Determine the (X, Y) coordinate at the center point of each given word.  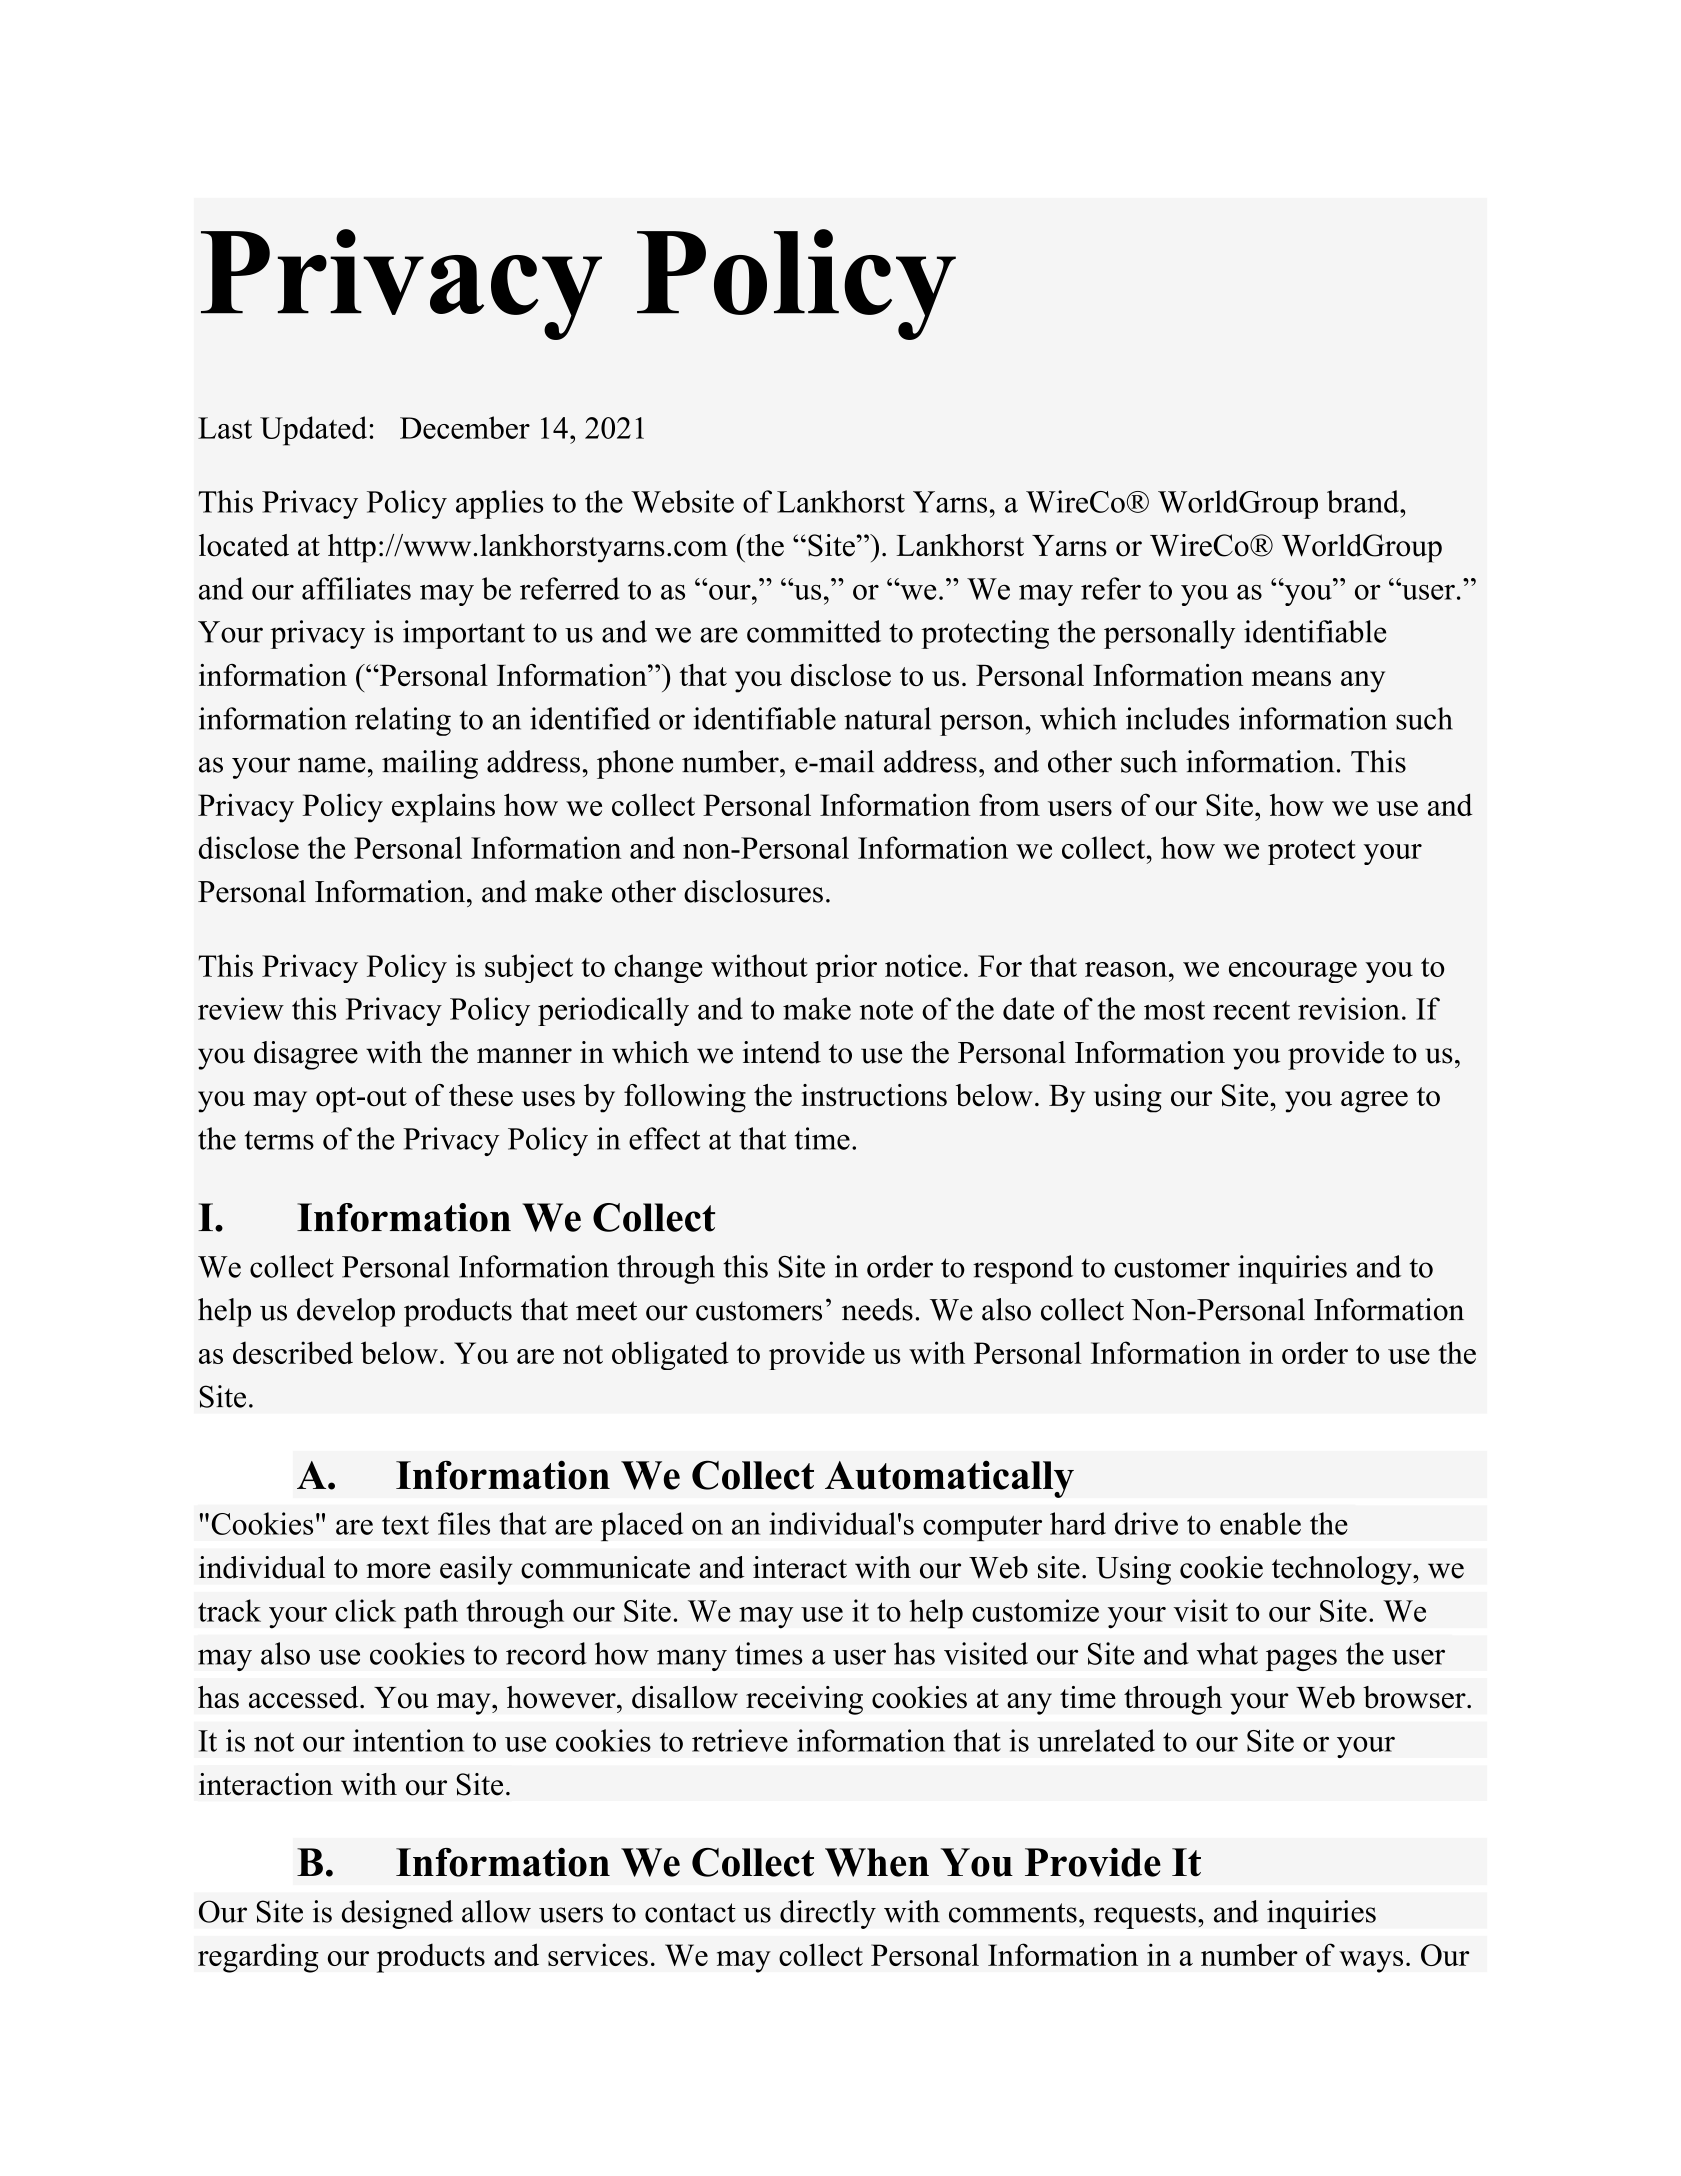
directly (828, 1914)
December (465, 427)
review (241, 1008)
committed (814, 631)
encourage (1293, 972)
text (405, 1525)
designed (397, 1914)
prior (846, 968)
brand (1364, 501)
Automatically (949, 1479)
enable (1260, 1523)
